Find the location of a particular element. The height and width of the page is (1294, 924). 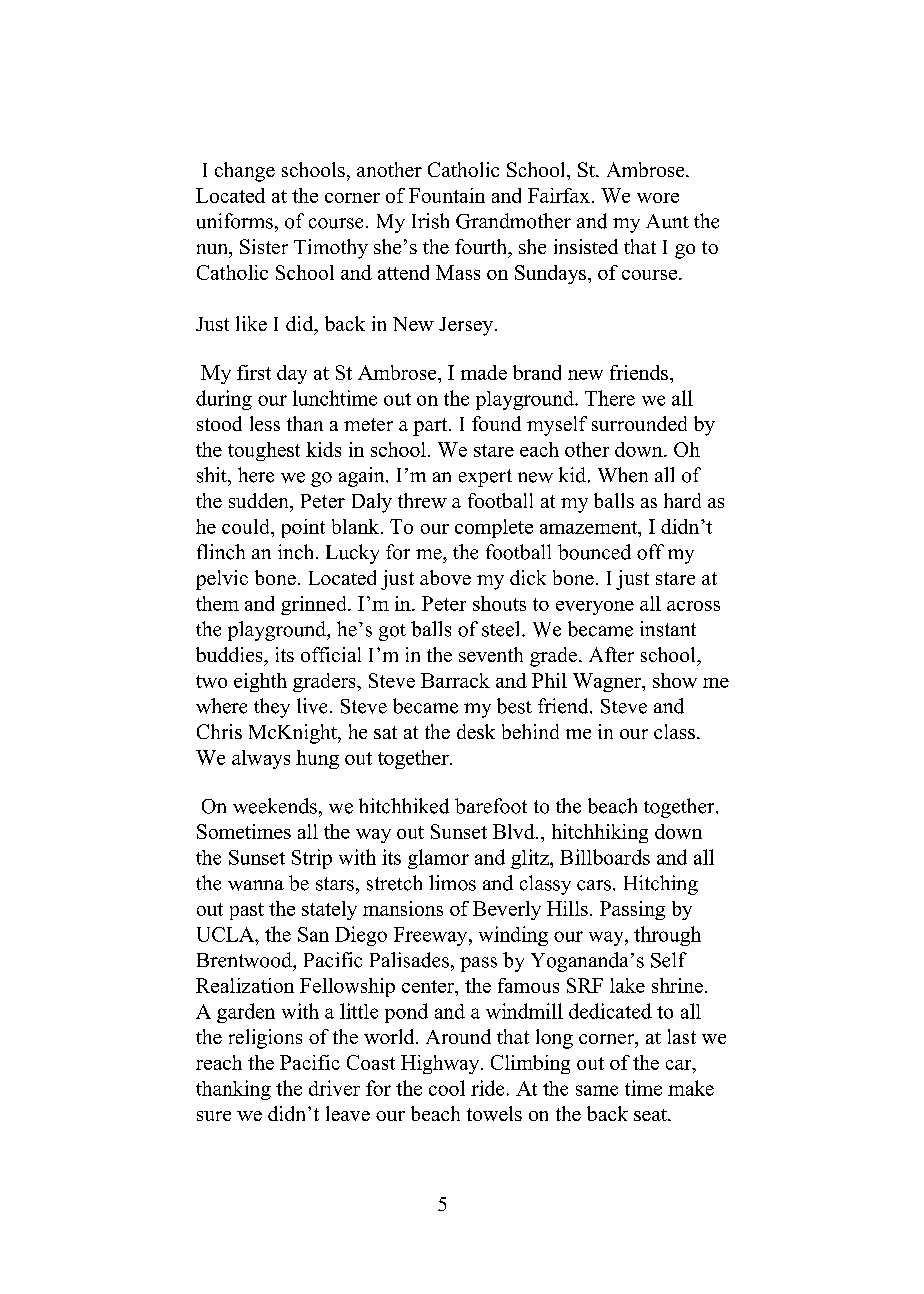

Irish is located at coordinates (430, 221).
